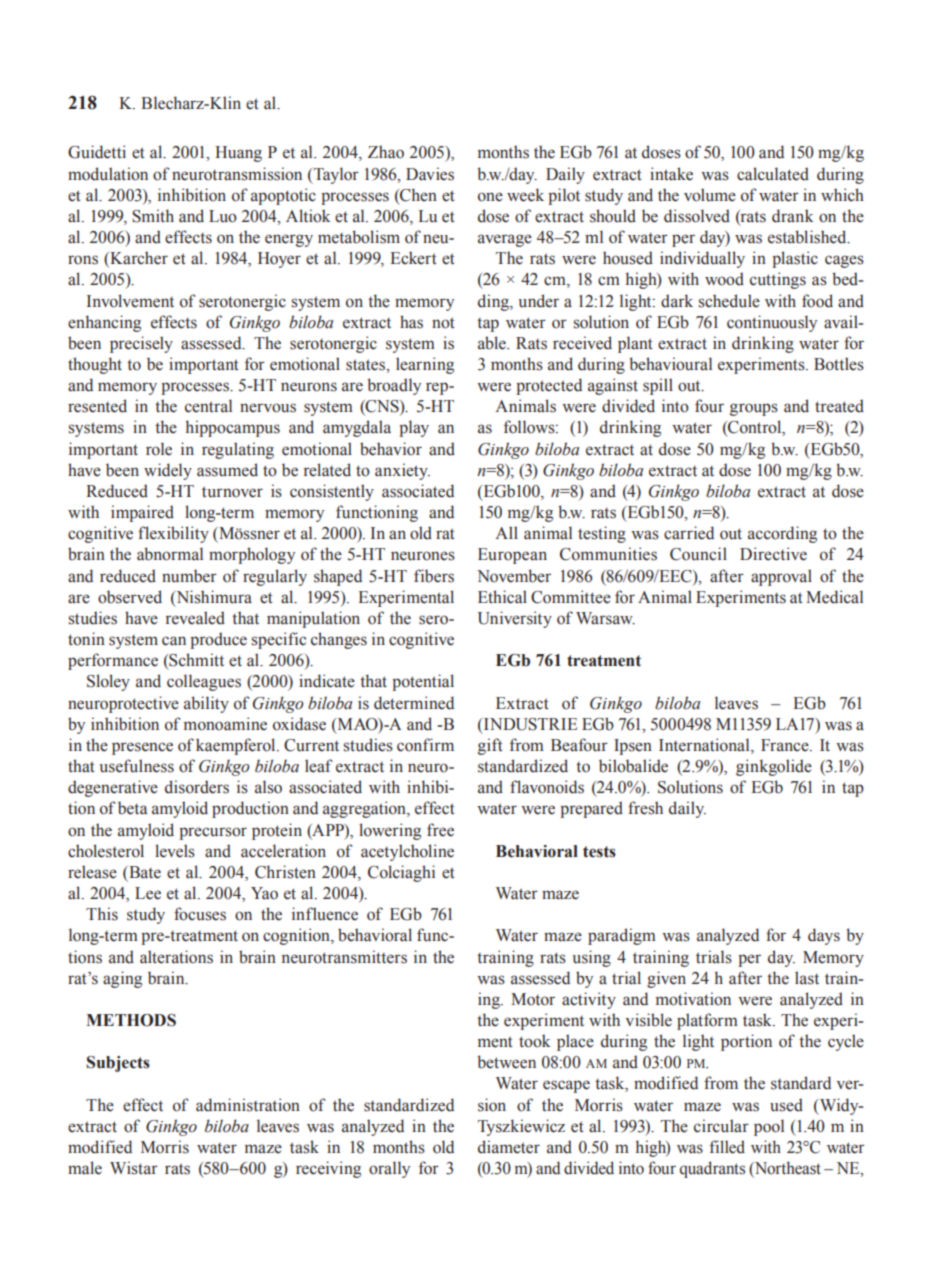  What do you see at coordinates (423, 682) in the page?
I see `potential` at bounding box center [423, 682].
